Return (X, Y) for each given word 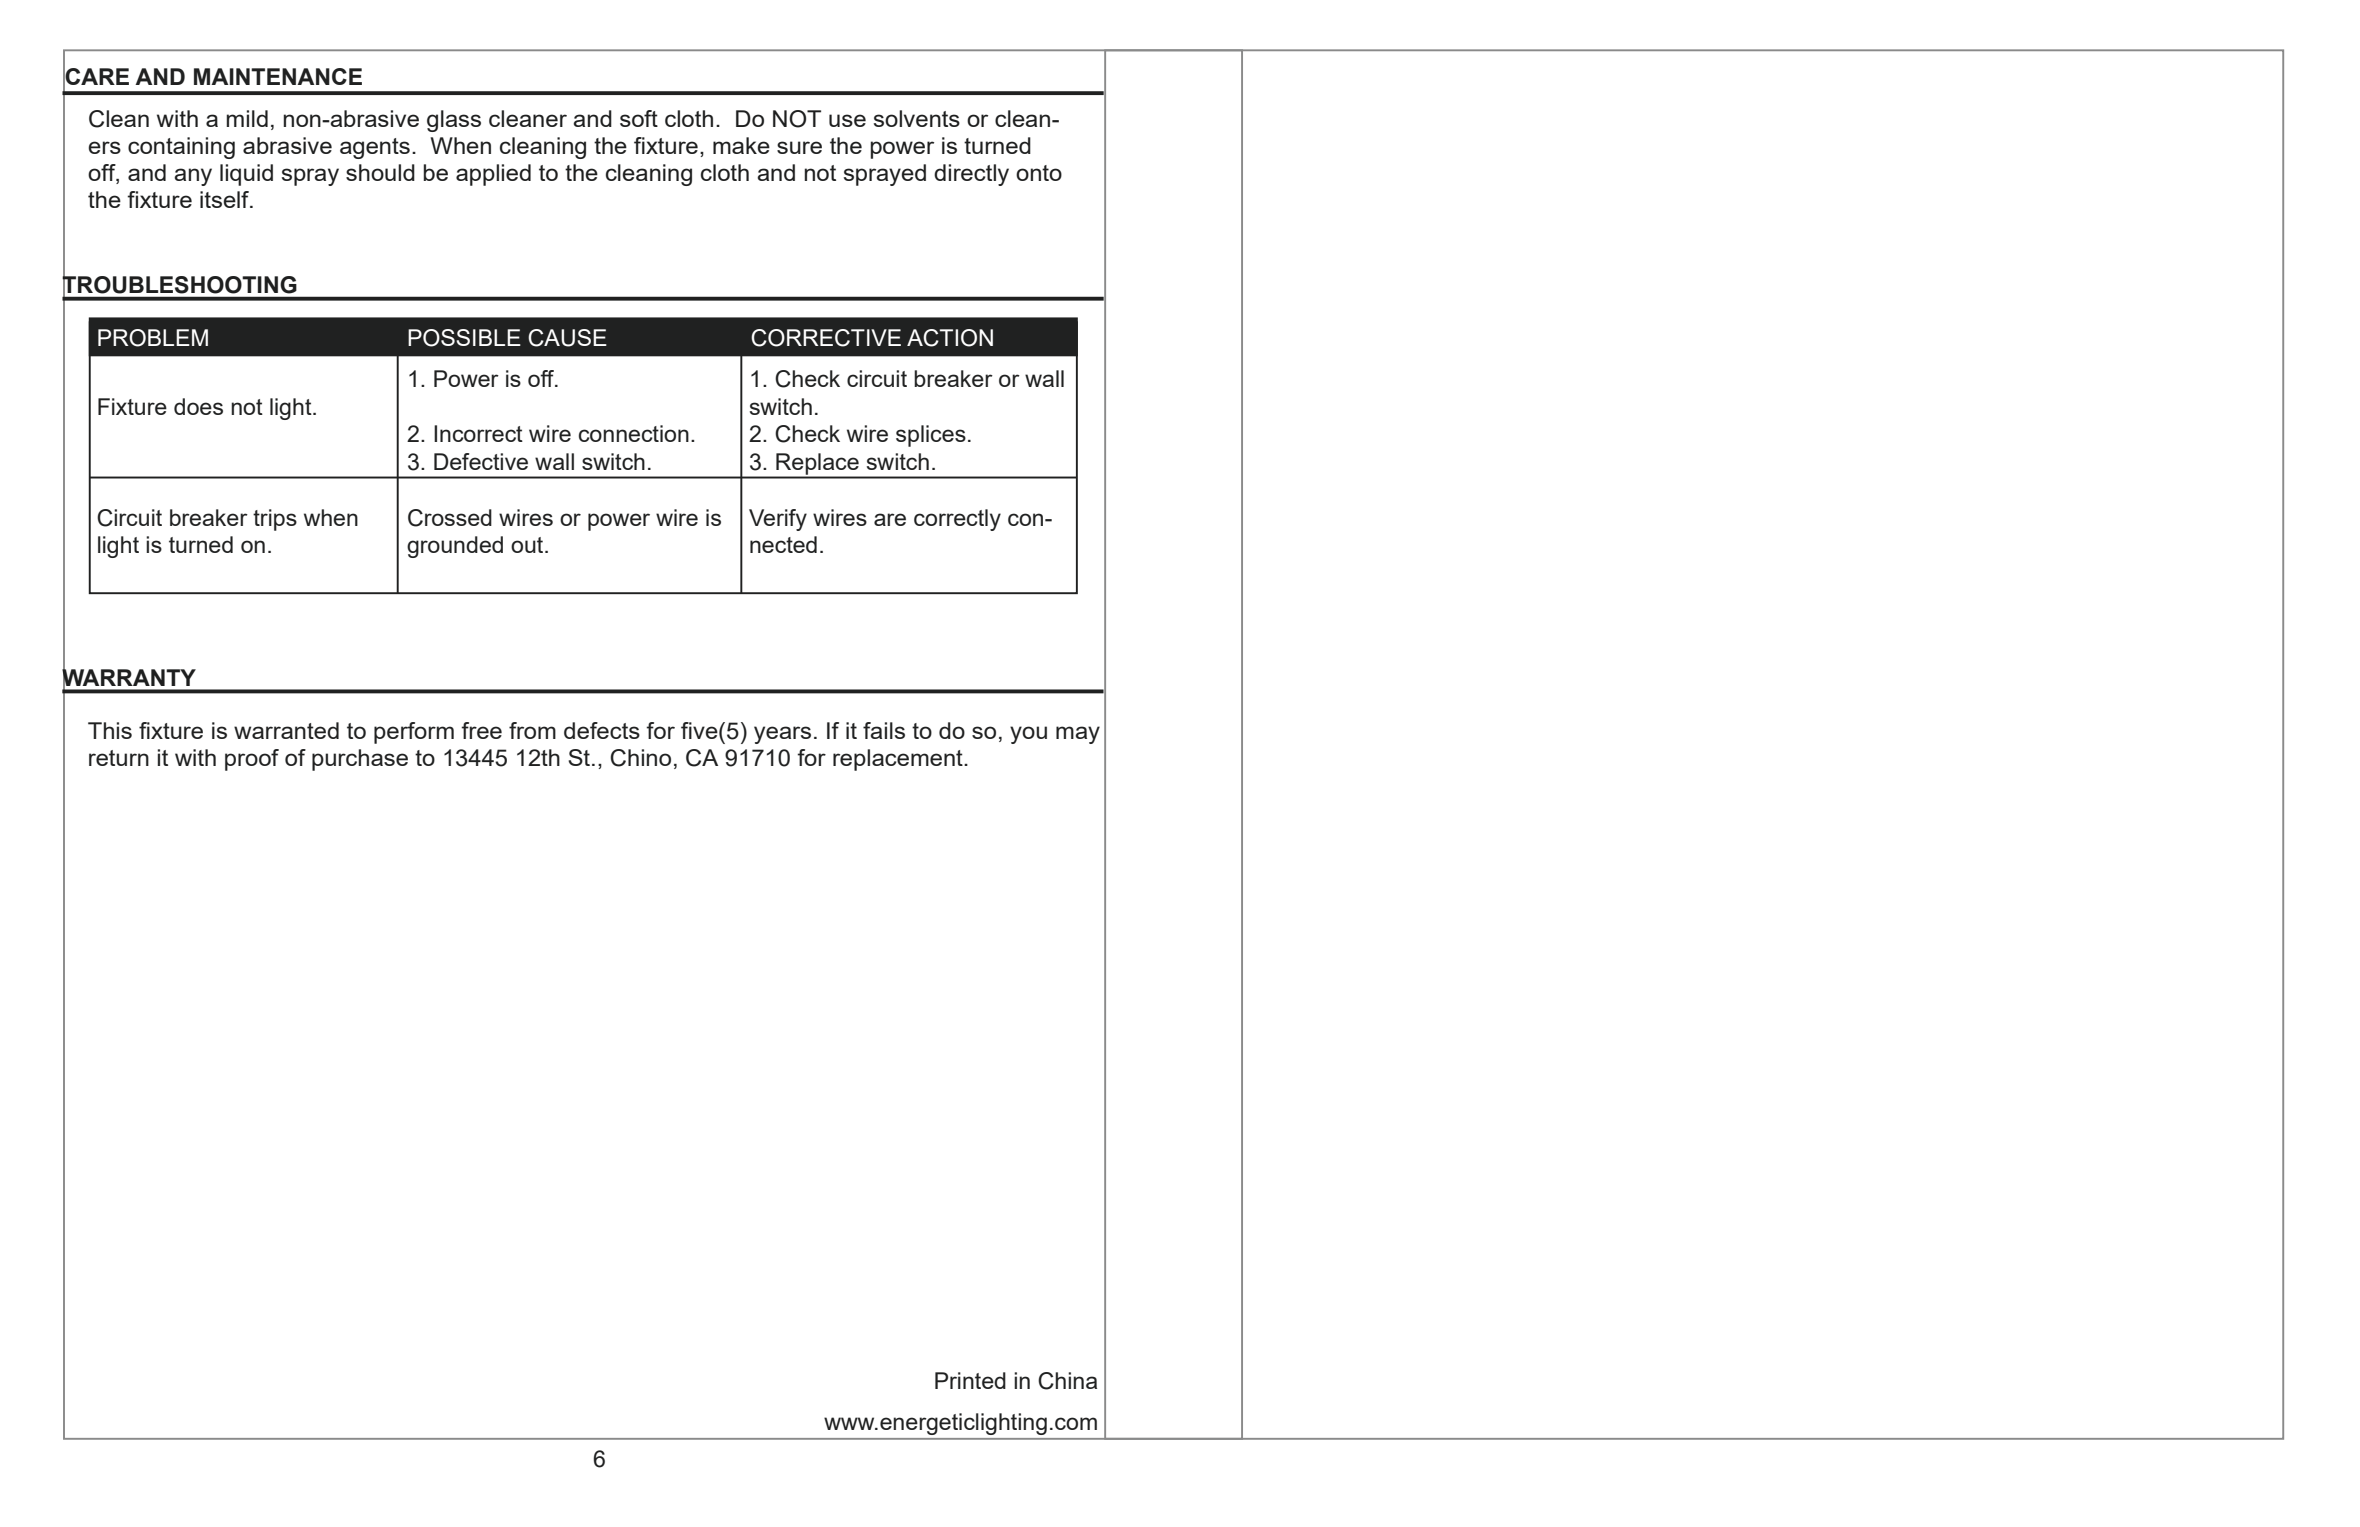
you (1028, 735)
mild (247, 118)
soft (639, 118)
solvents (917, 118)
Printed (970, 1380)
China (1067, 1381)
